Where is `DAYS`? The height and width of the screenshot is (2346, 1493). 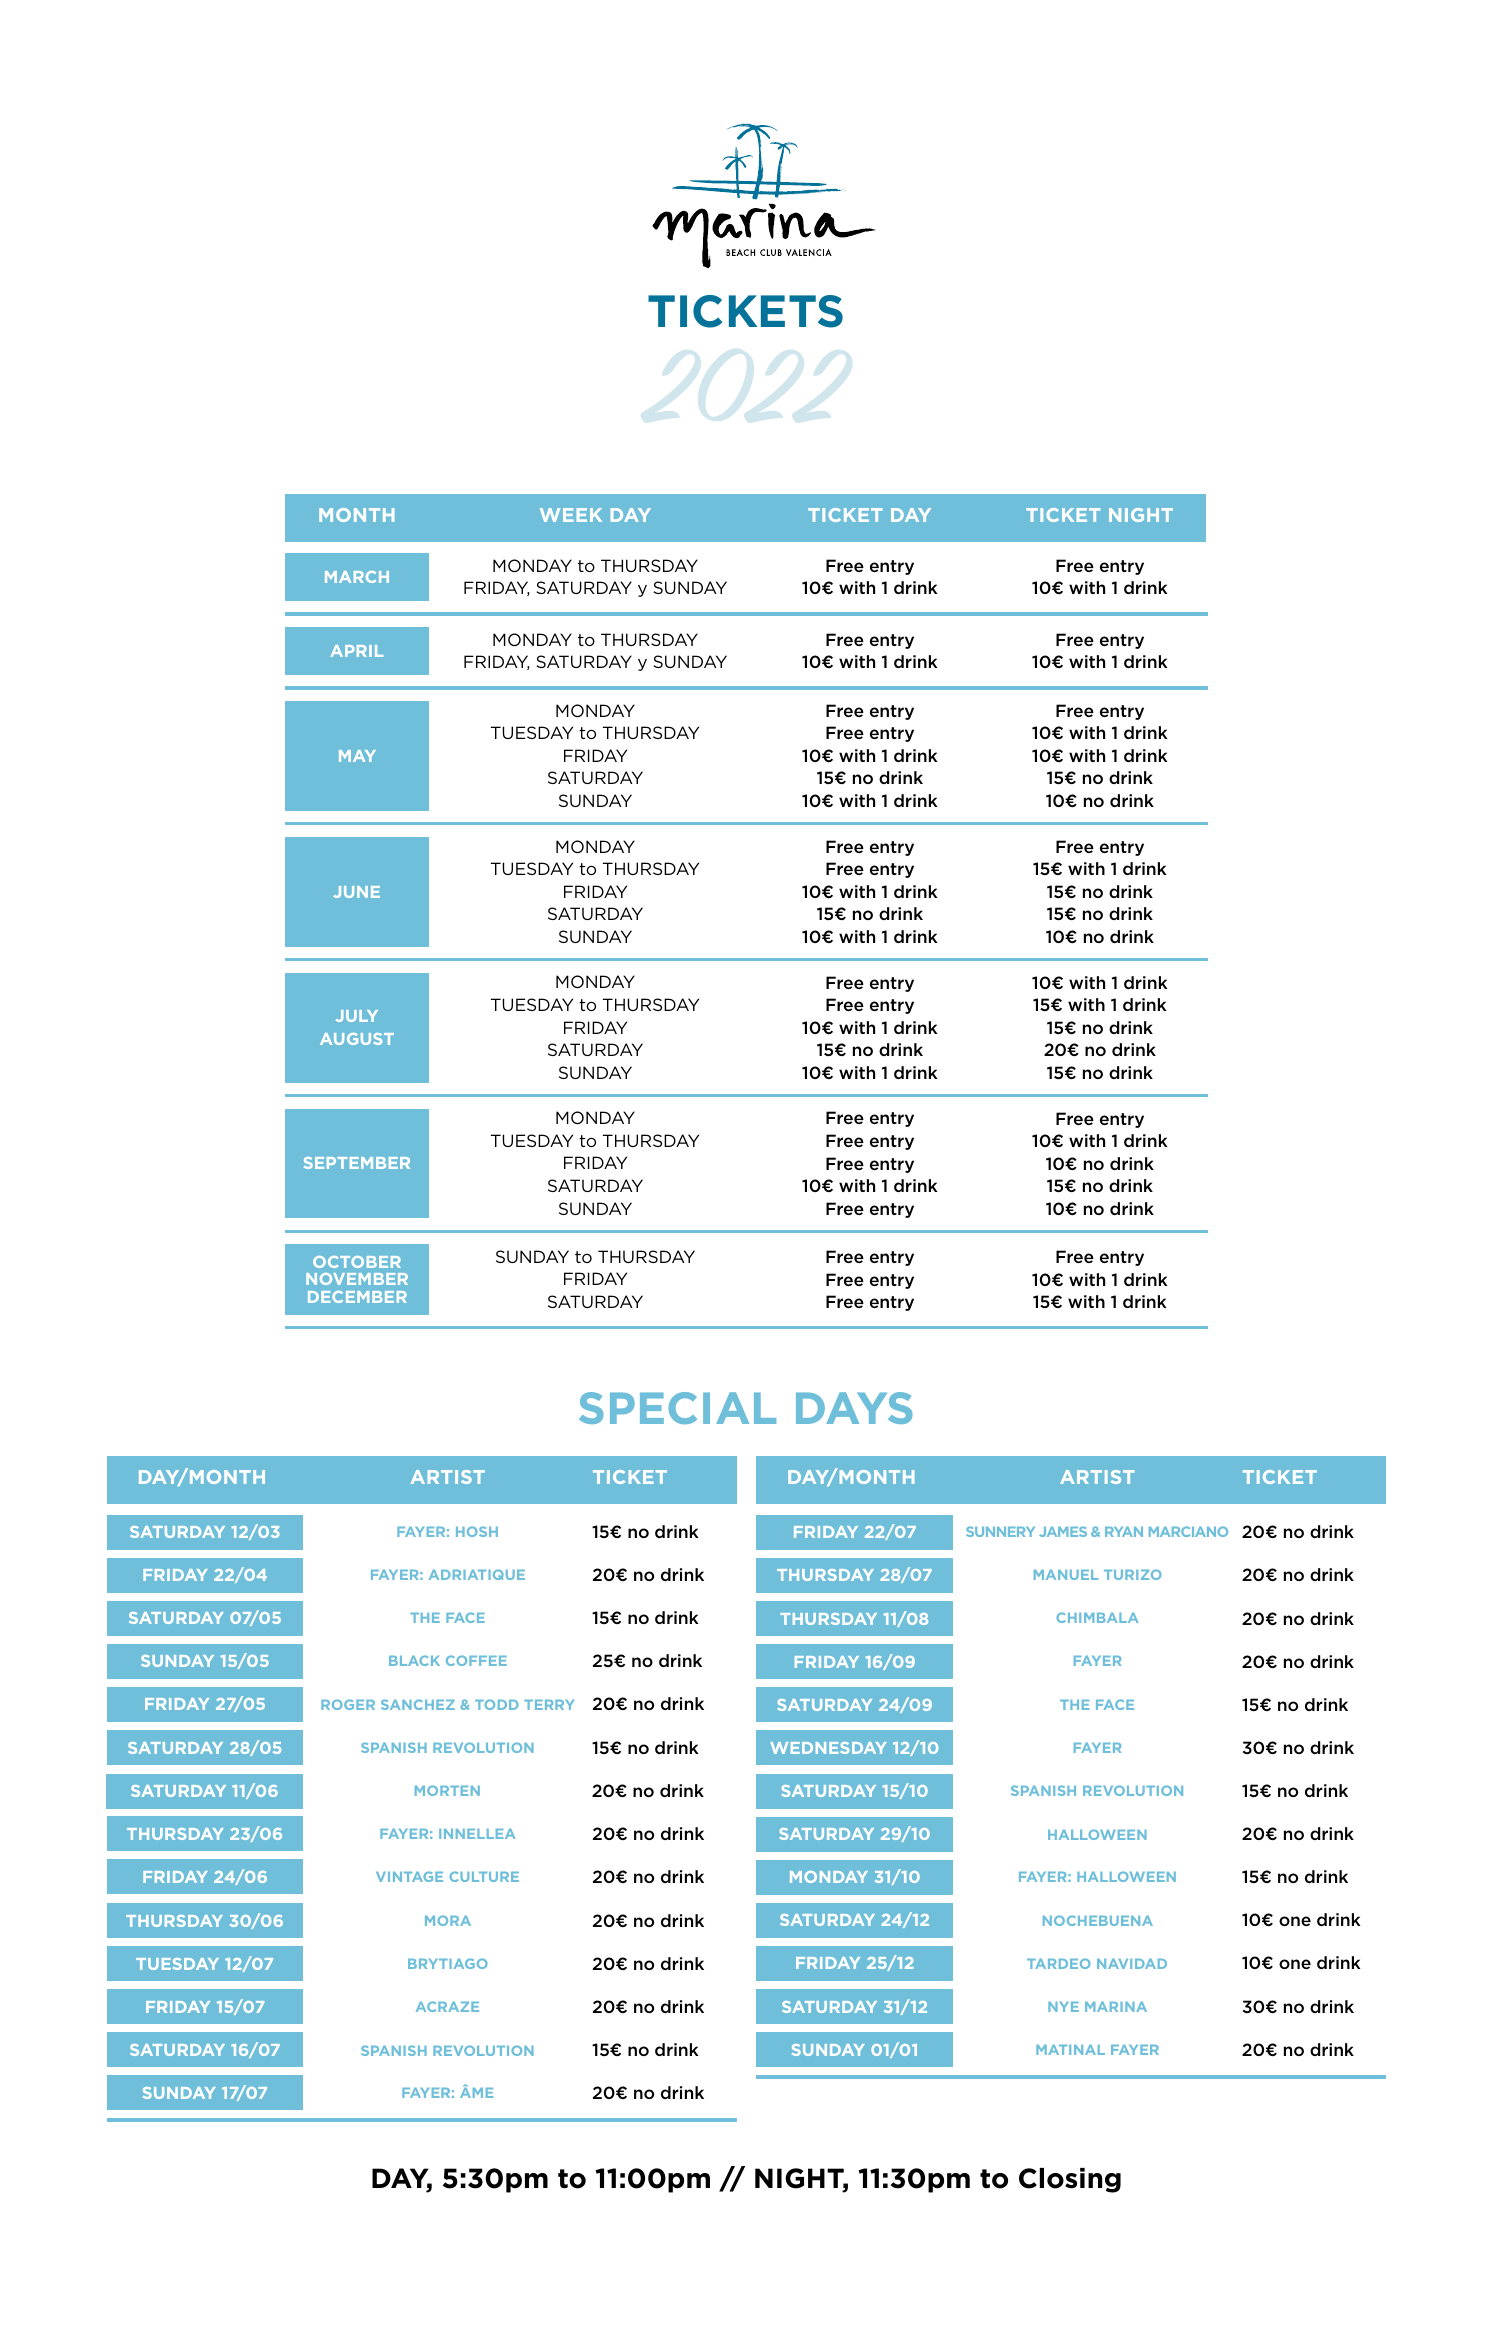
DAYS is located at coordinates (854, 1408).
